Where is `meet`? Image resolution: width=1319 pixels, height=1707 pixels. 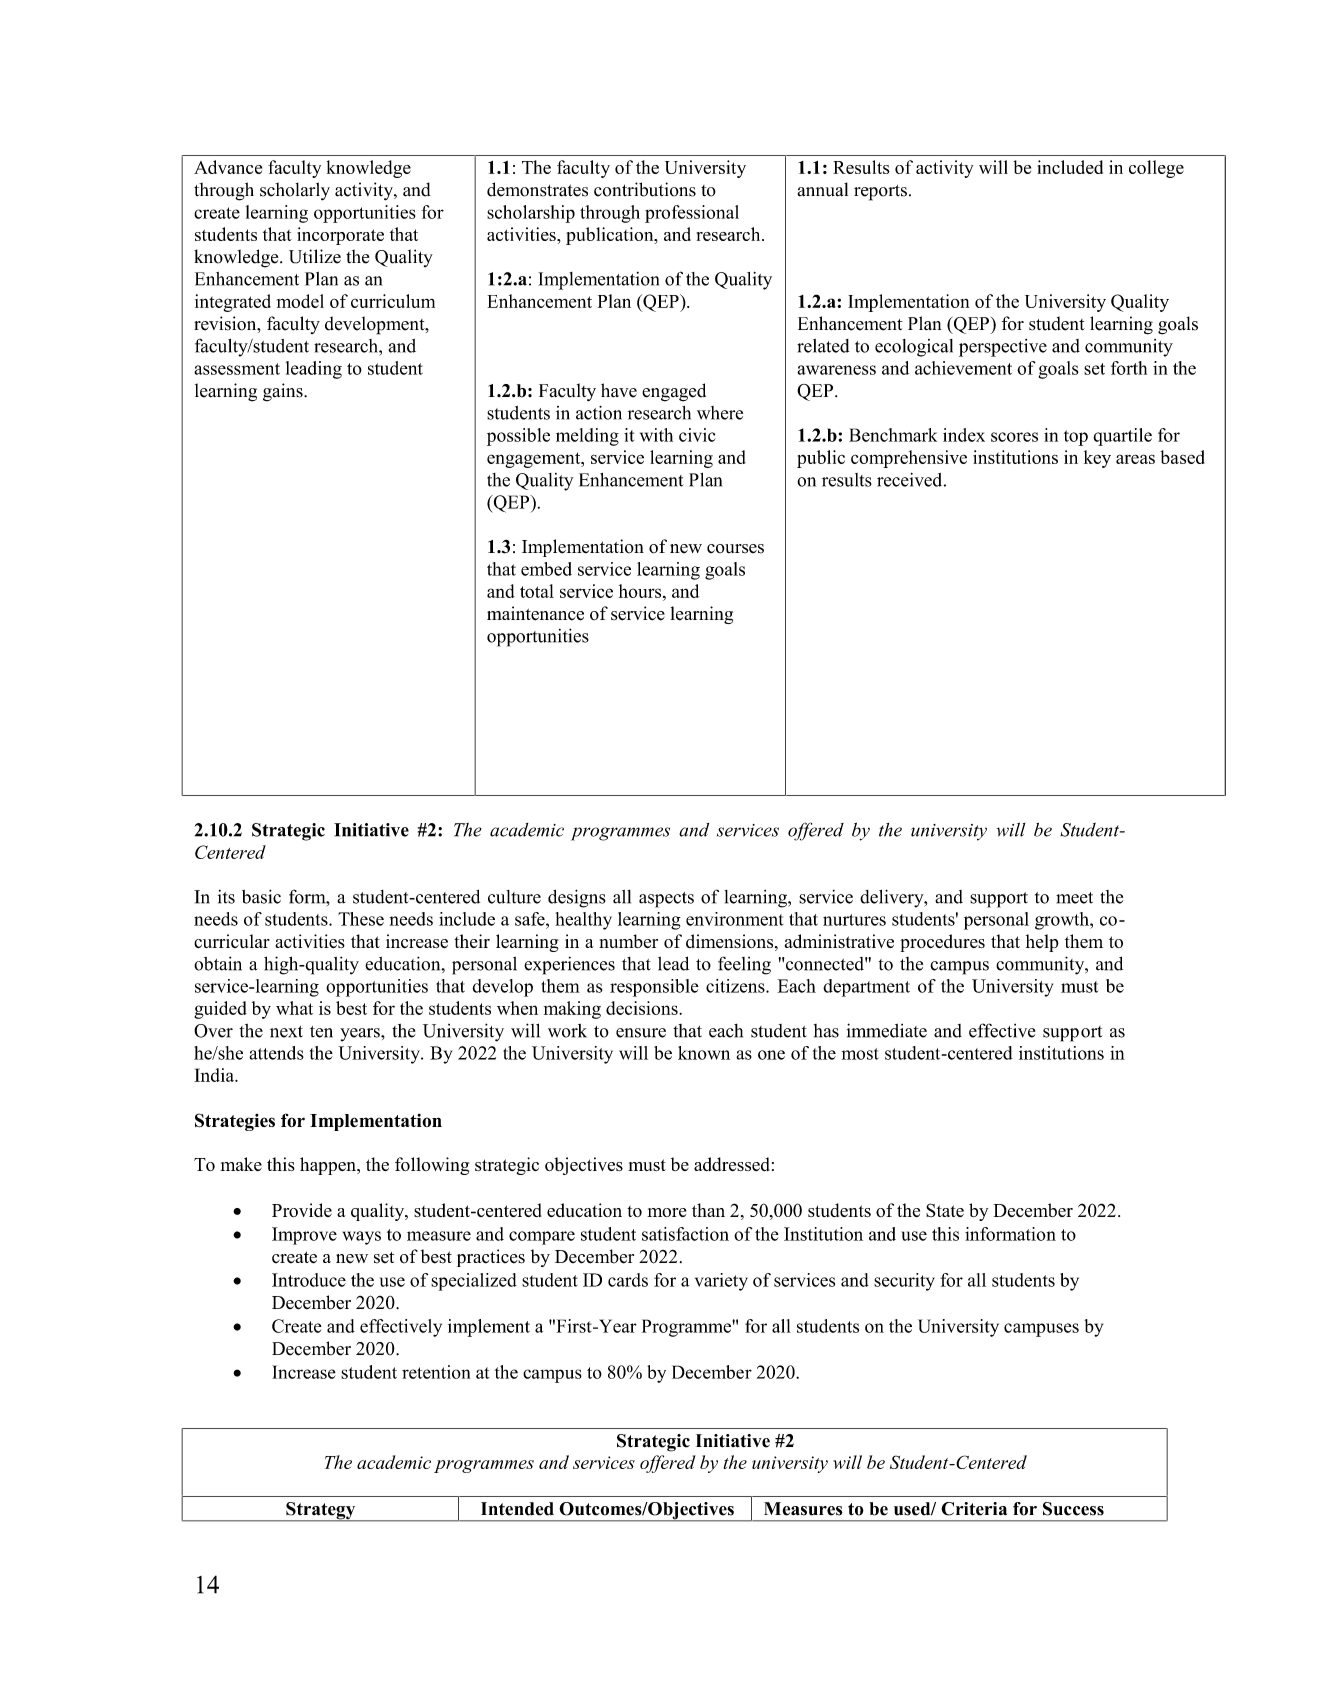 meet is located at coordinates (1074, 898).
